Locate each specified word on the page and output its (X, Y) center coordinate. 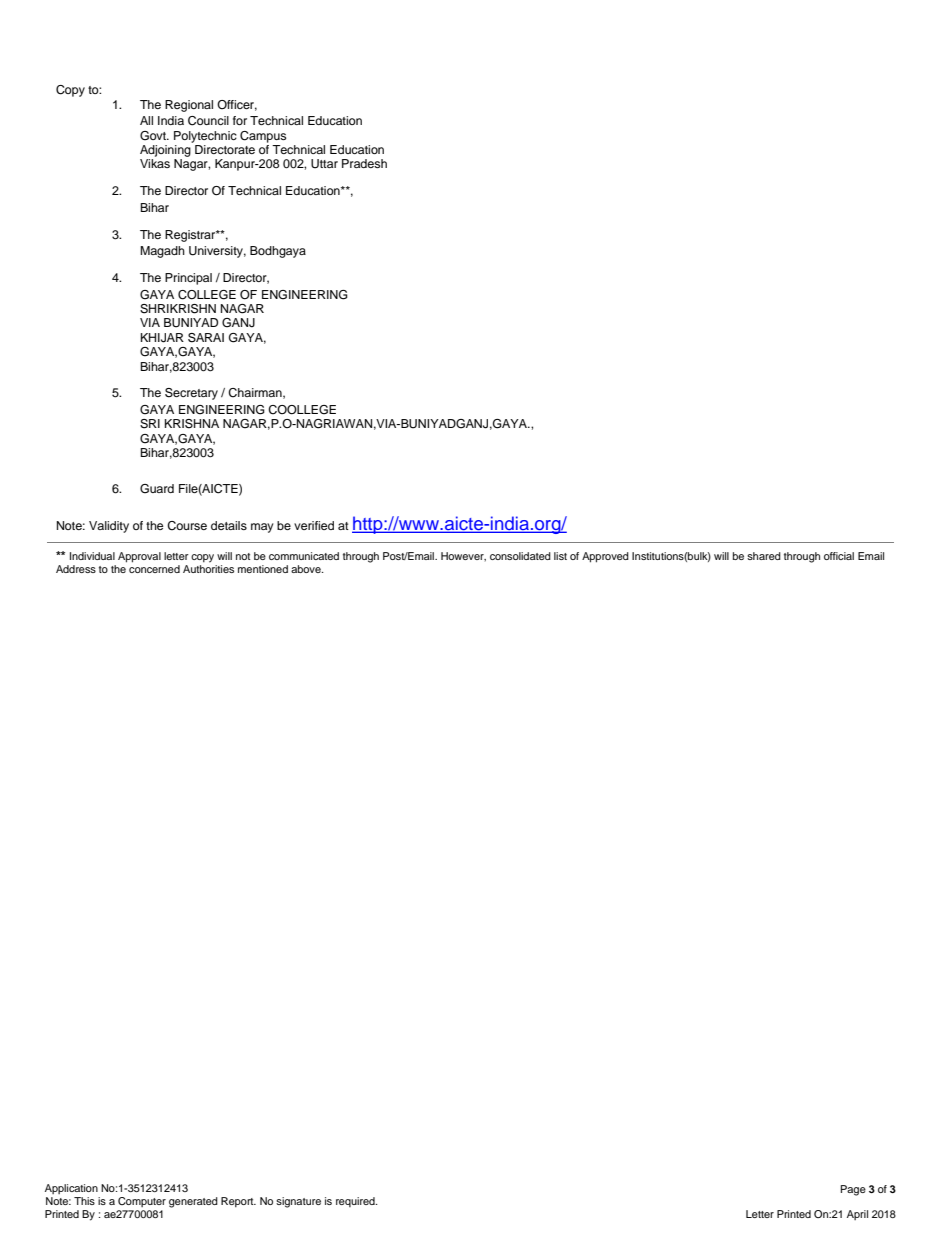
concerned (154, 569)
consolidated (520, 556)
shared (764, 556)
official (839, 556)
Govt (154, 136)
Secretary (191, 394)
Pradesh (364, 163)
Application (71, 1189)
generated (193, 1202)
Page (853, 1190)
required (356, 1202)
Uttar (324, 164)
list (560, 556)
